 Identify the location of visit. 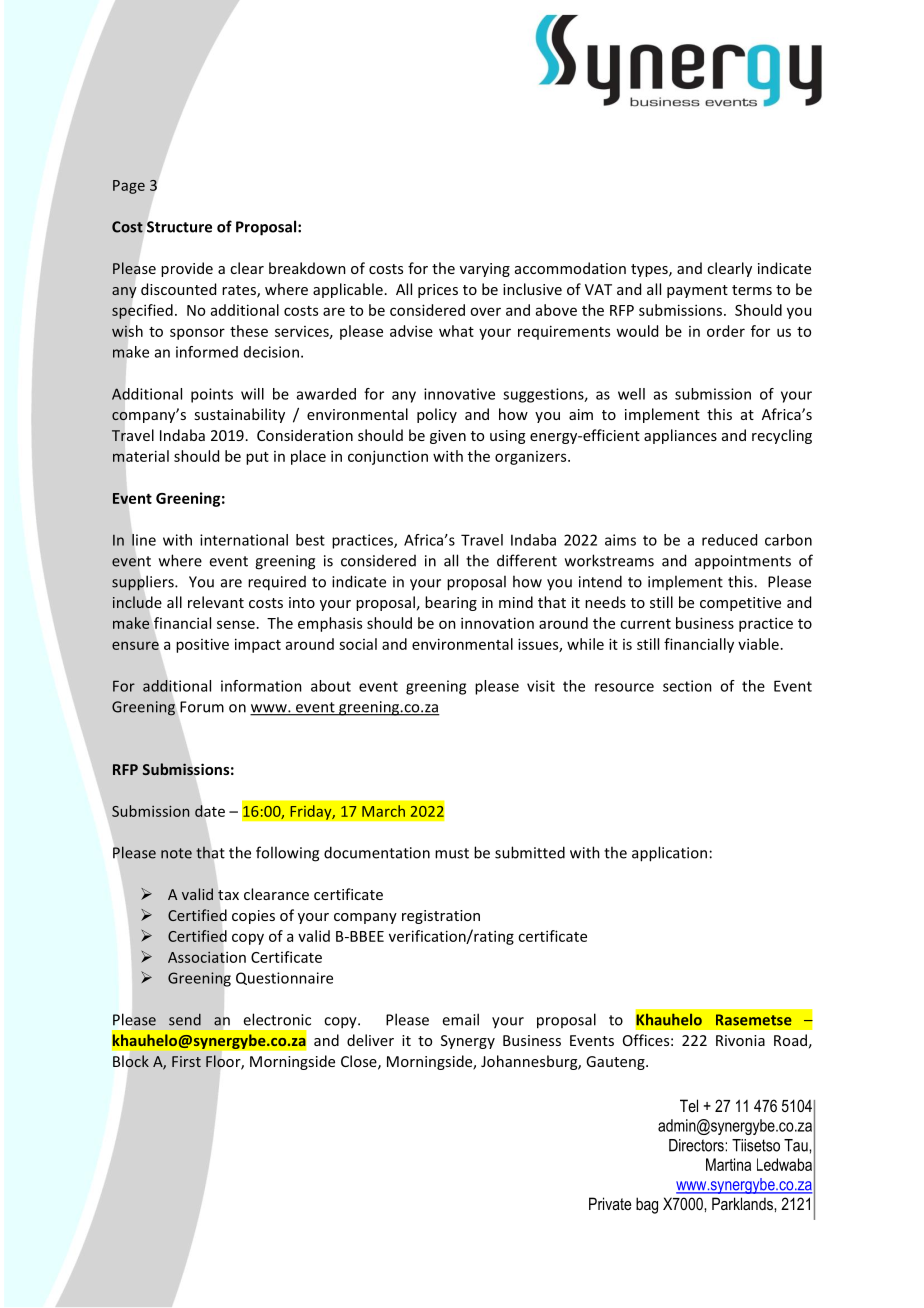
(541, 686).
